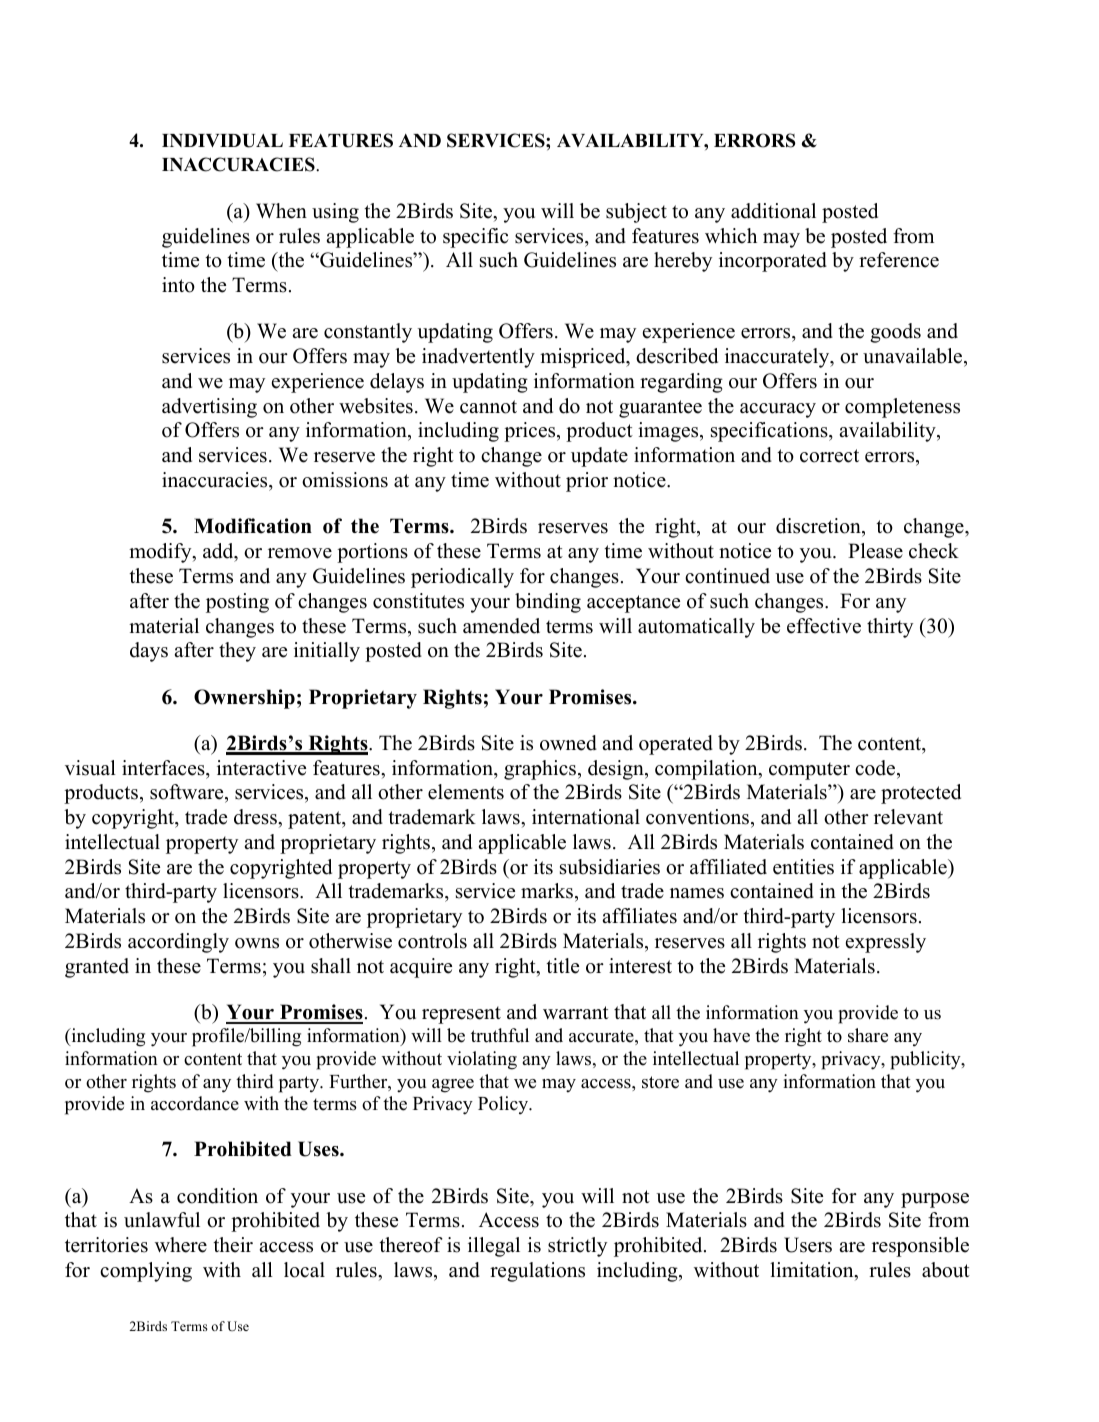 This image has height=1422, width=1099. I want to click on subject, so click(636, 213).
